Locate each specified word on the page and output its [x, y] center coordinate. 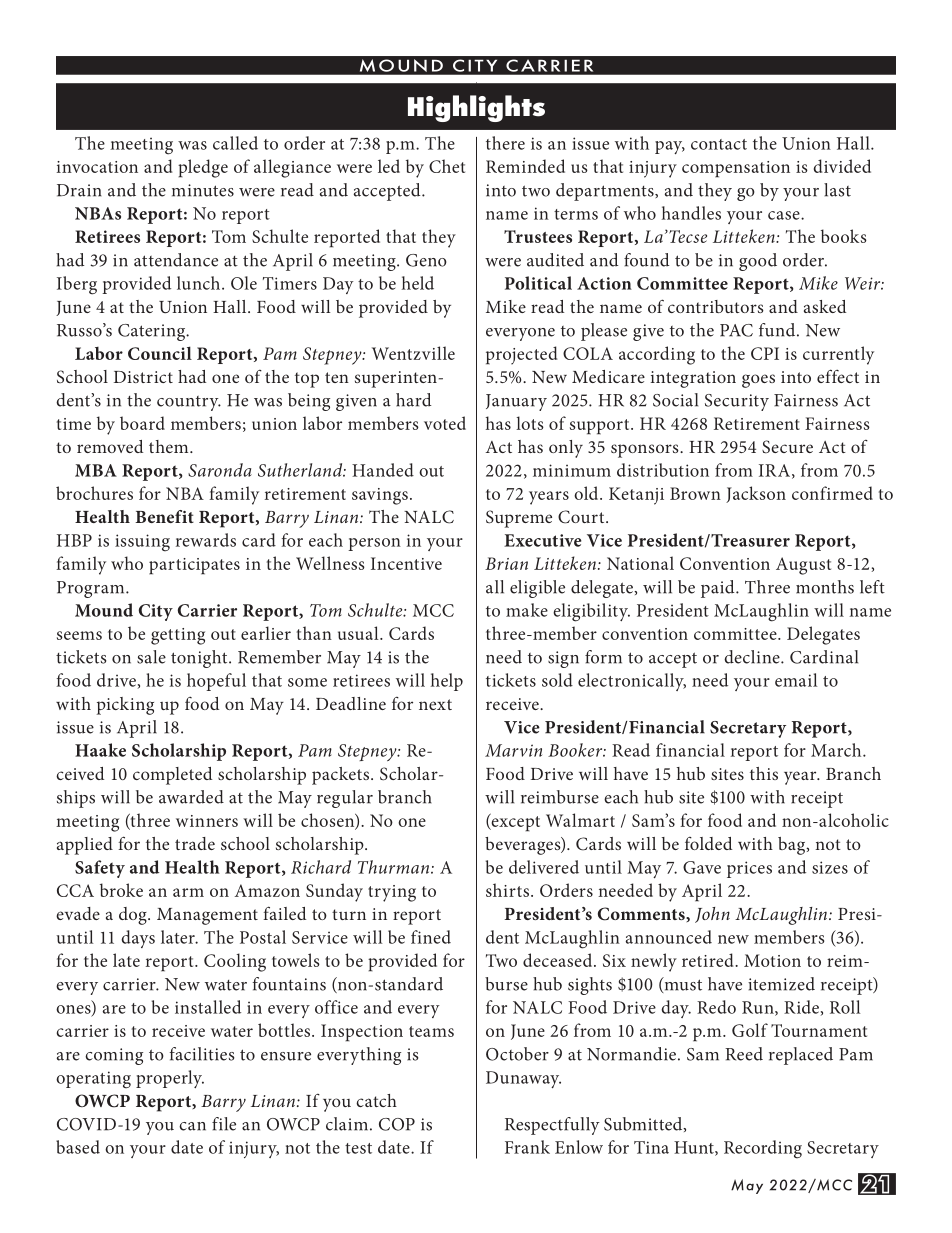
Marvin [513, 750]
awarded [191, 797]
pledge [203, 168]
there [505, 143]
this [764, 773]
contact [719, 144]
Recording [763, 1149]
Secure [787, 447]
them [170, 446]
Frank [527, 1147]
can [192, 1126]
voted [445, 423]
